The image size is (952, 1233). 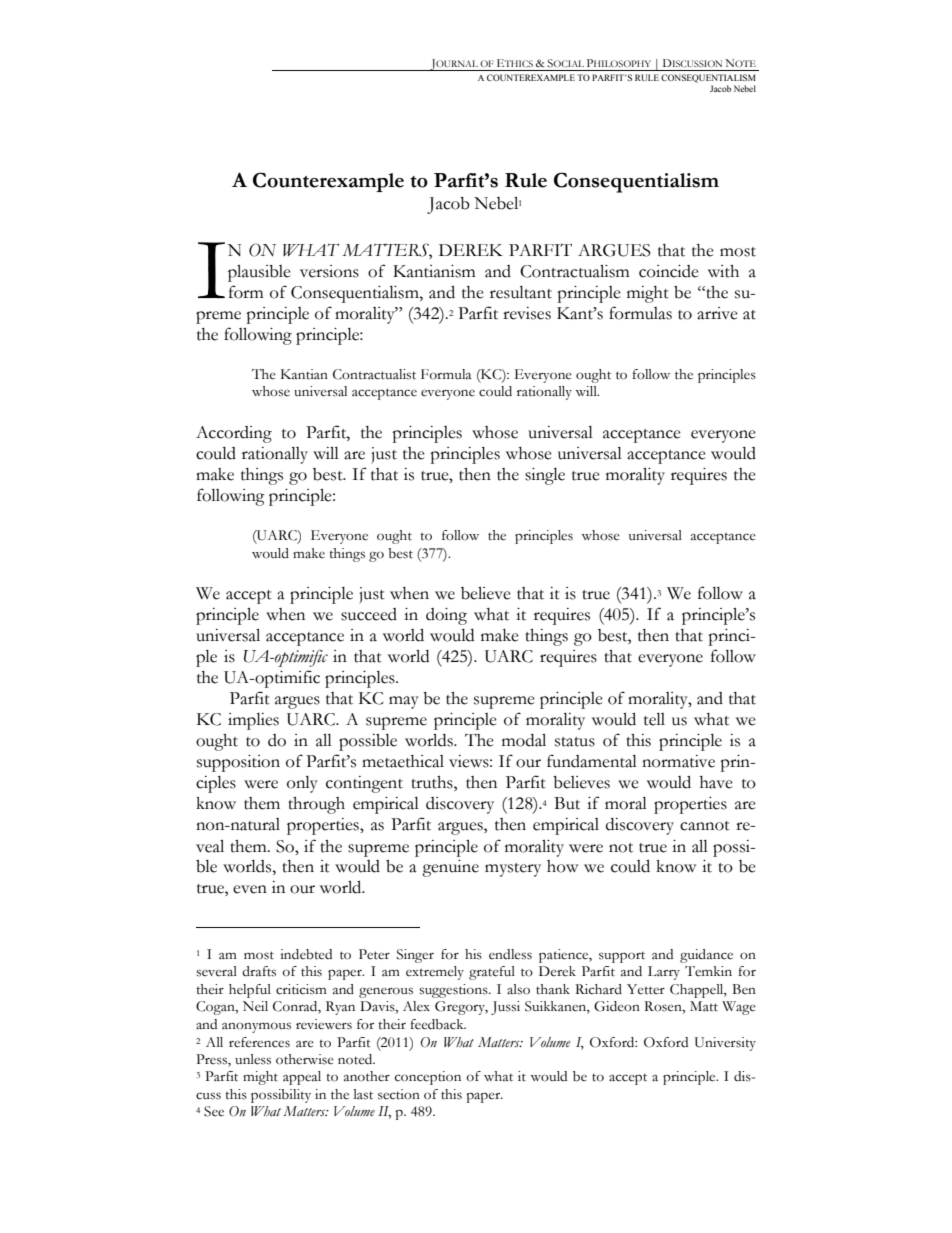 I want to click on coincide, so click(x=669, y=271).
